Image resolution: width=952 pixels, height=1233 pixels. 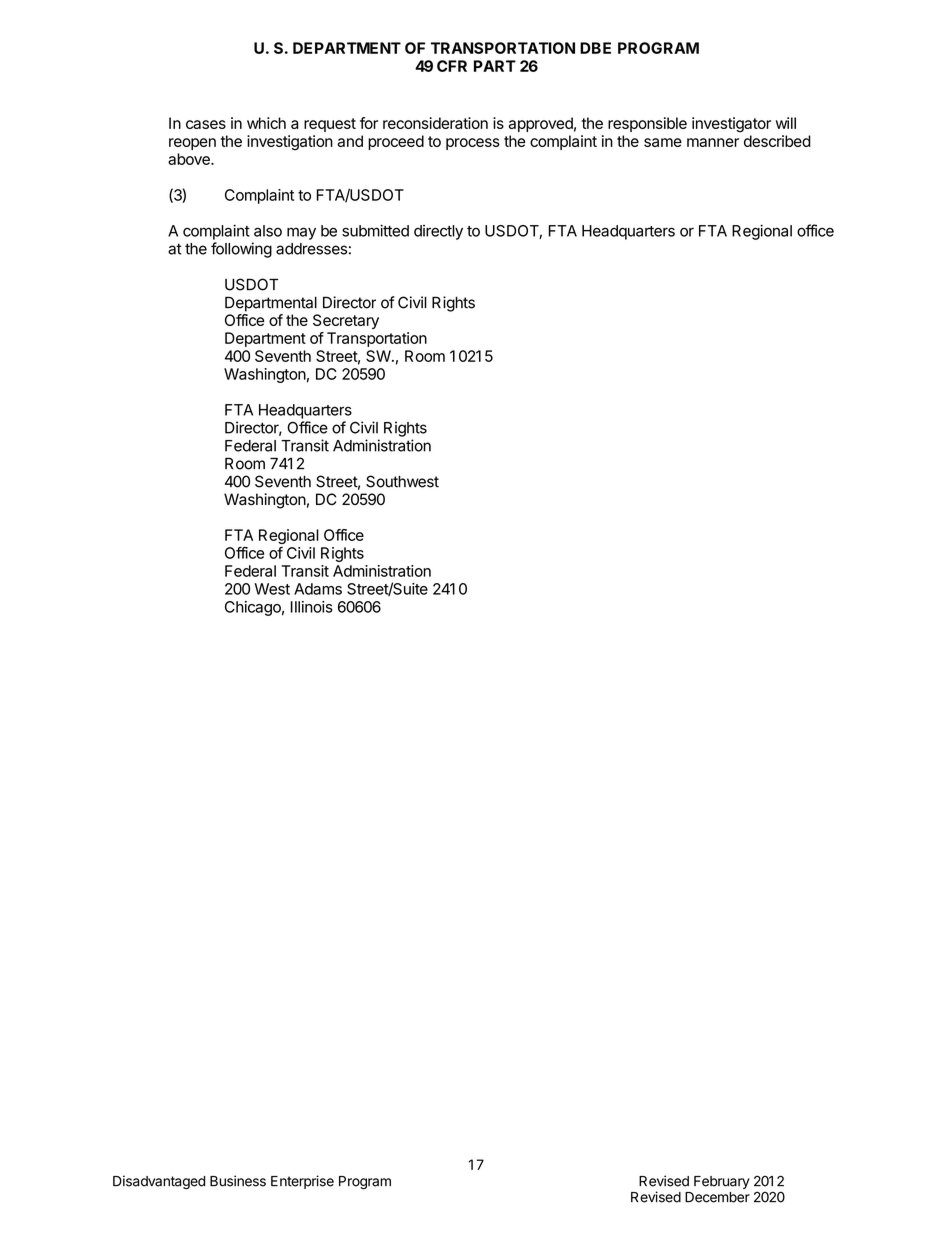 I want to click on Adams, so click(x=318, y=589).
